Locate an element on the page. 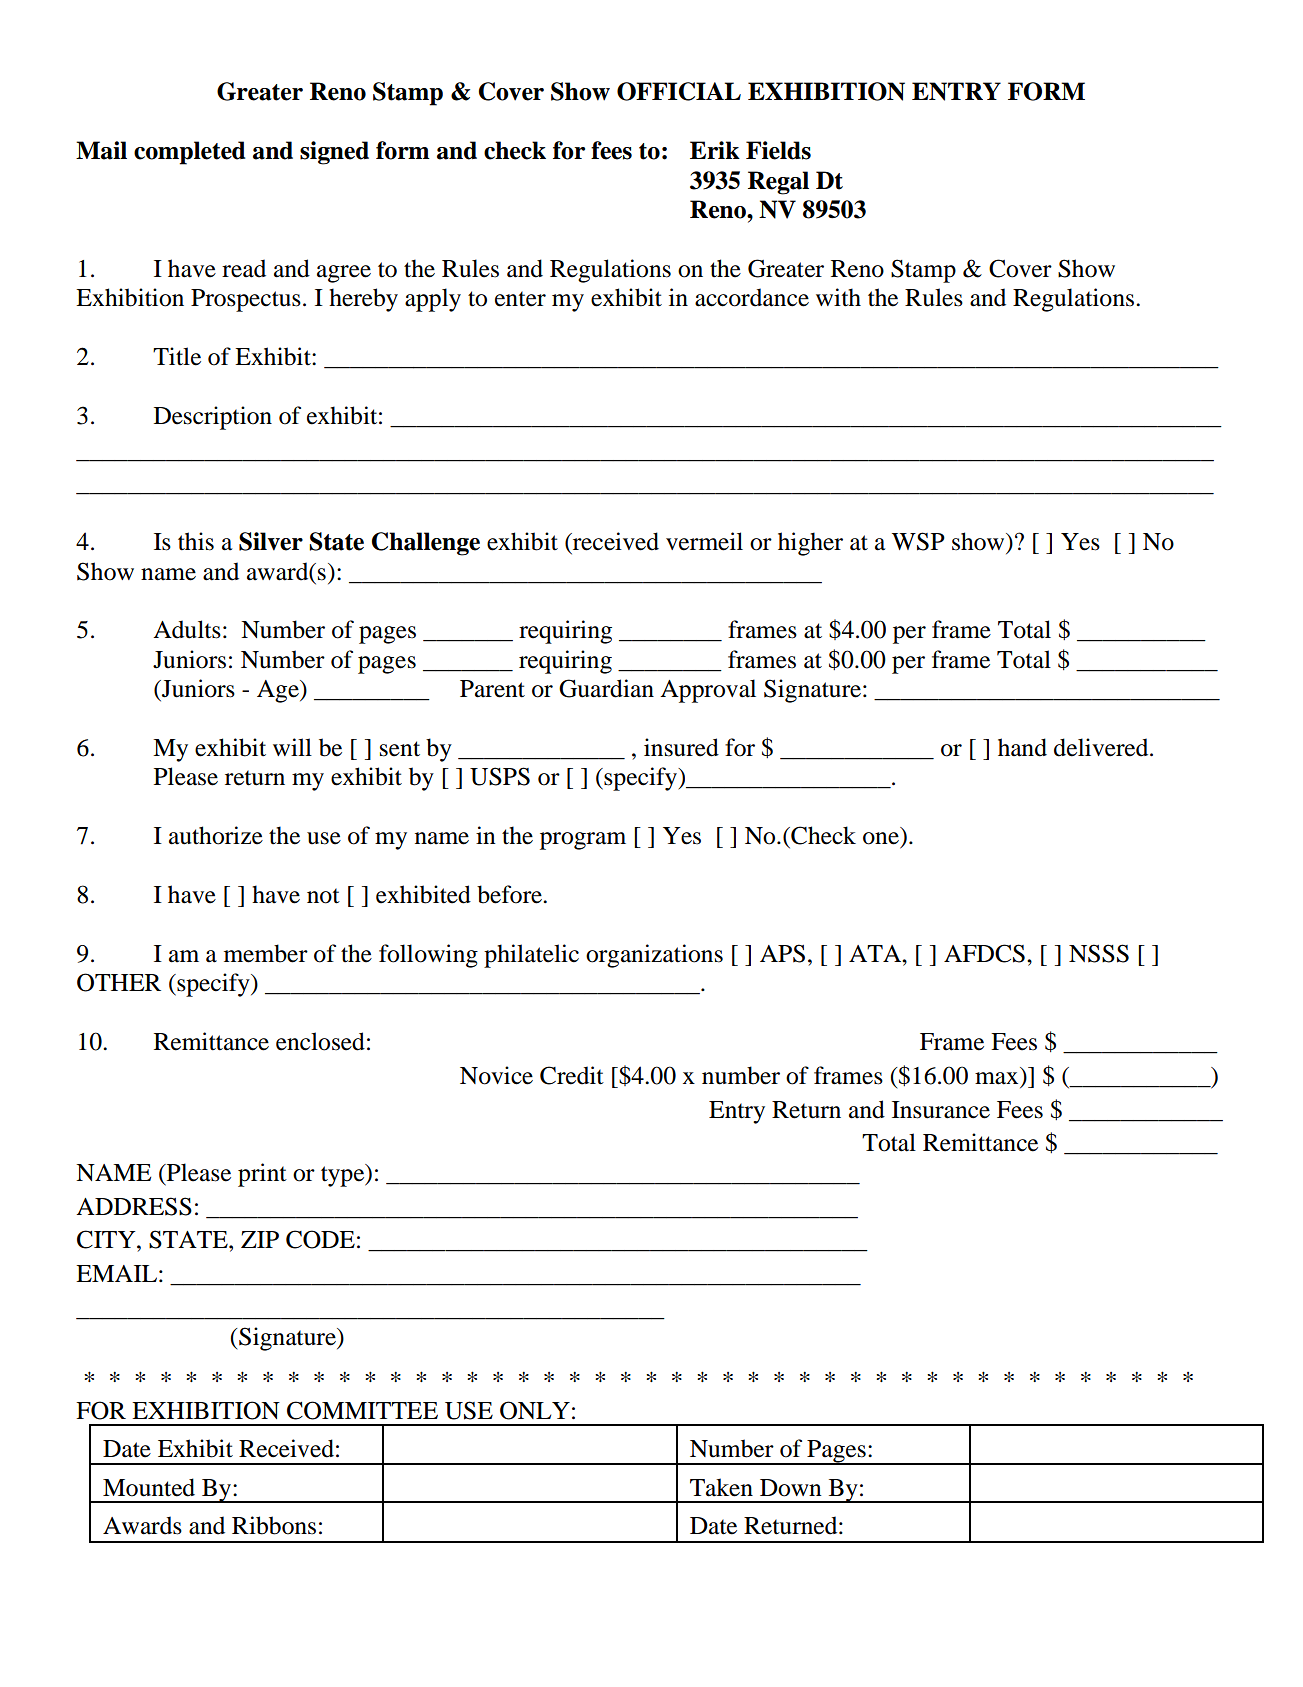 This image has height=1687, width=1303. higher is located at coordinates (810, 544).
